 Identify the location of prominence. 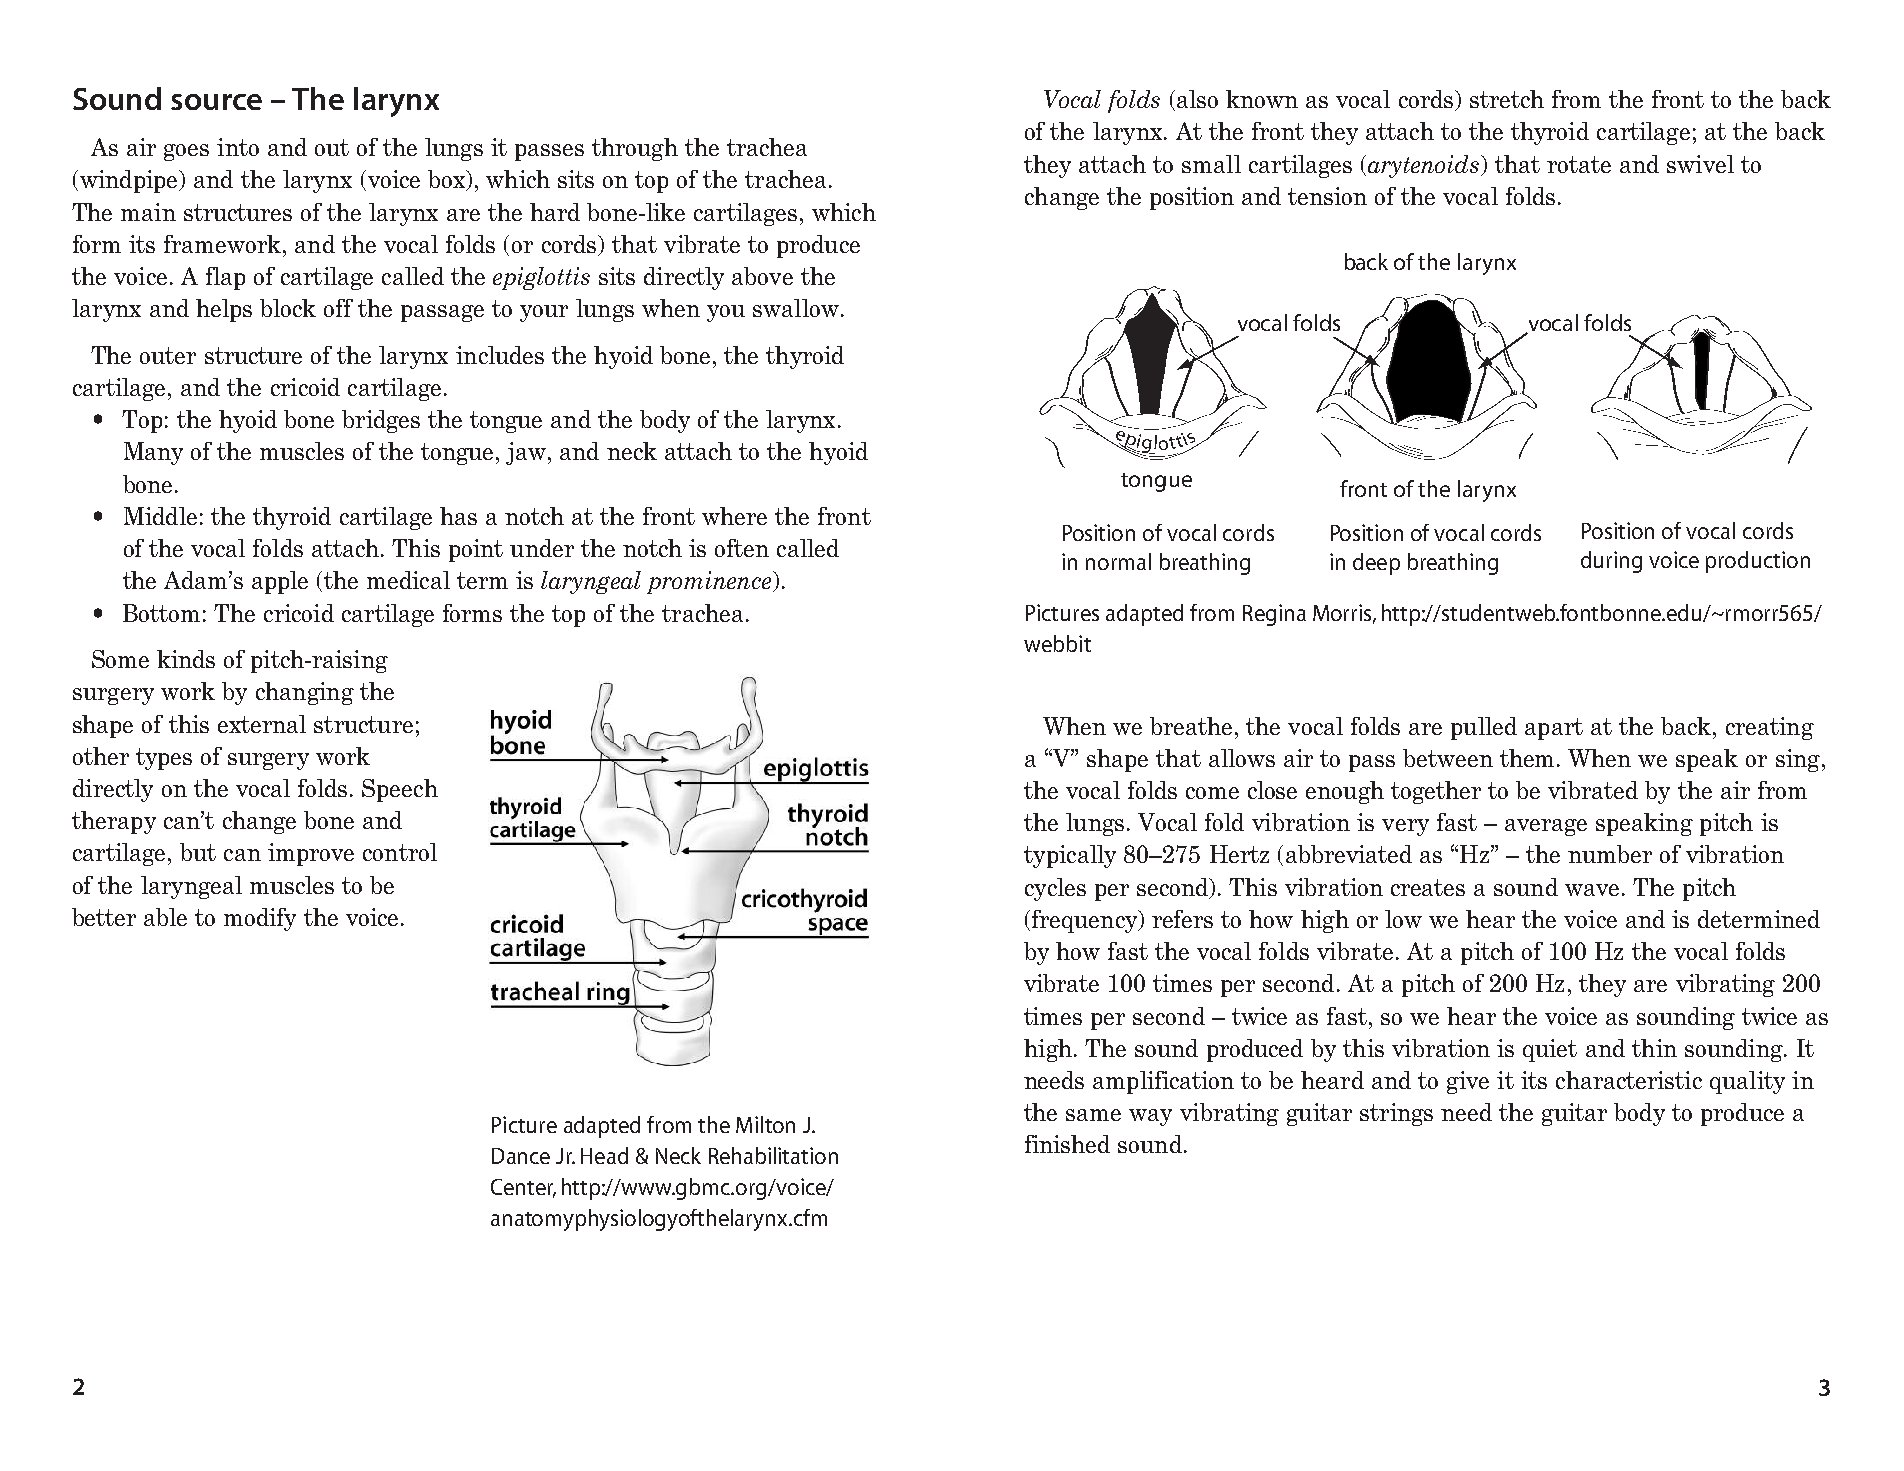
(710, 582).
